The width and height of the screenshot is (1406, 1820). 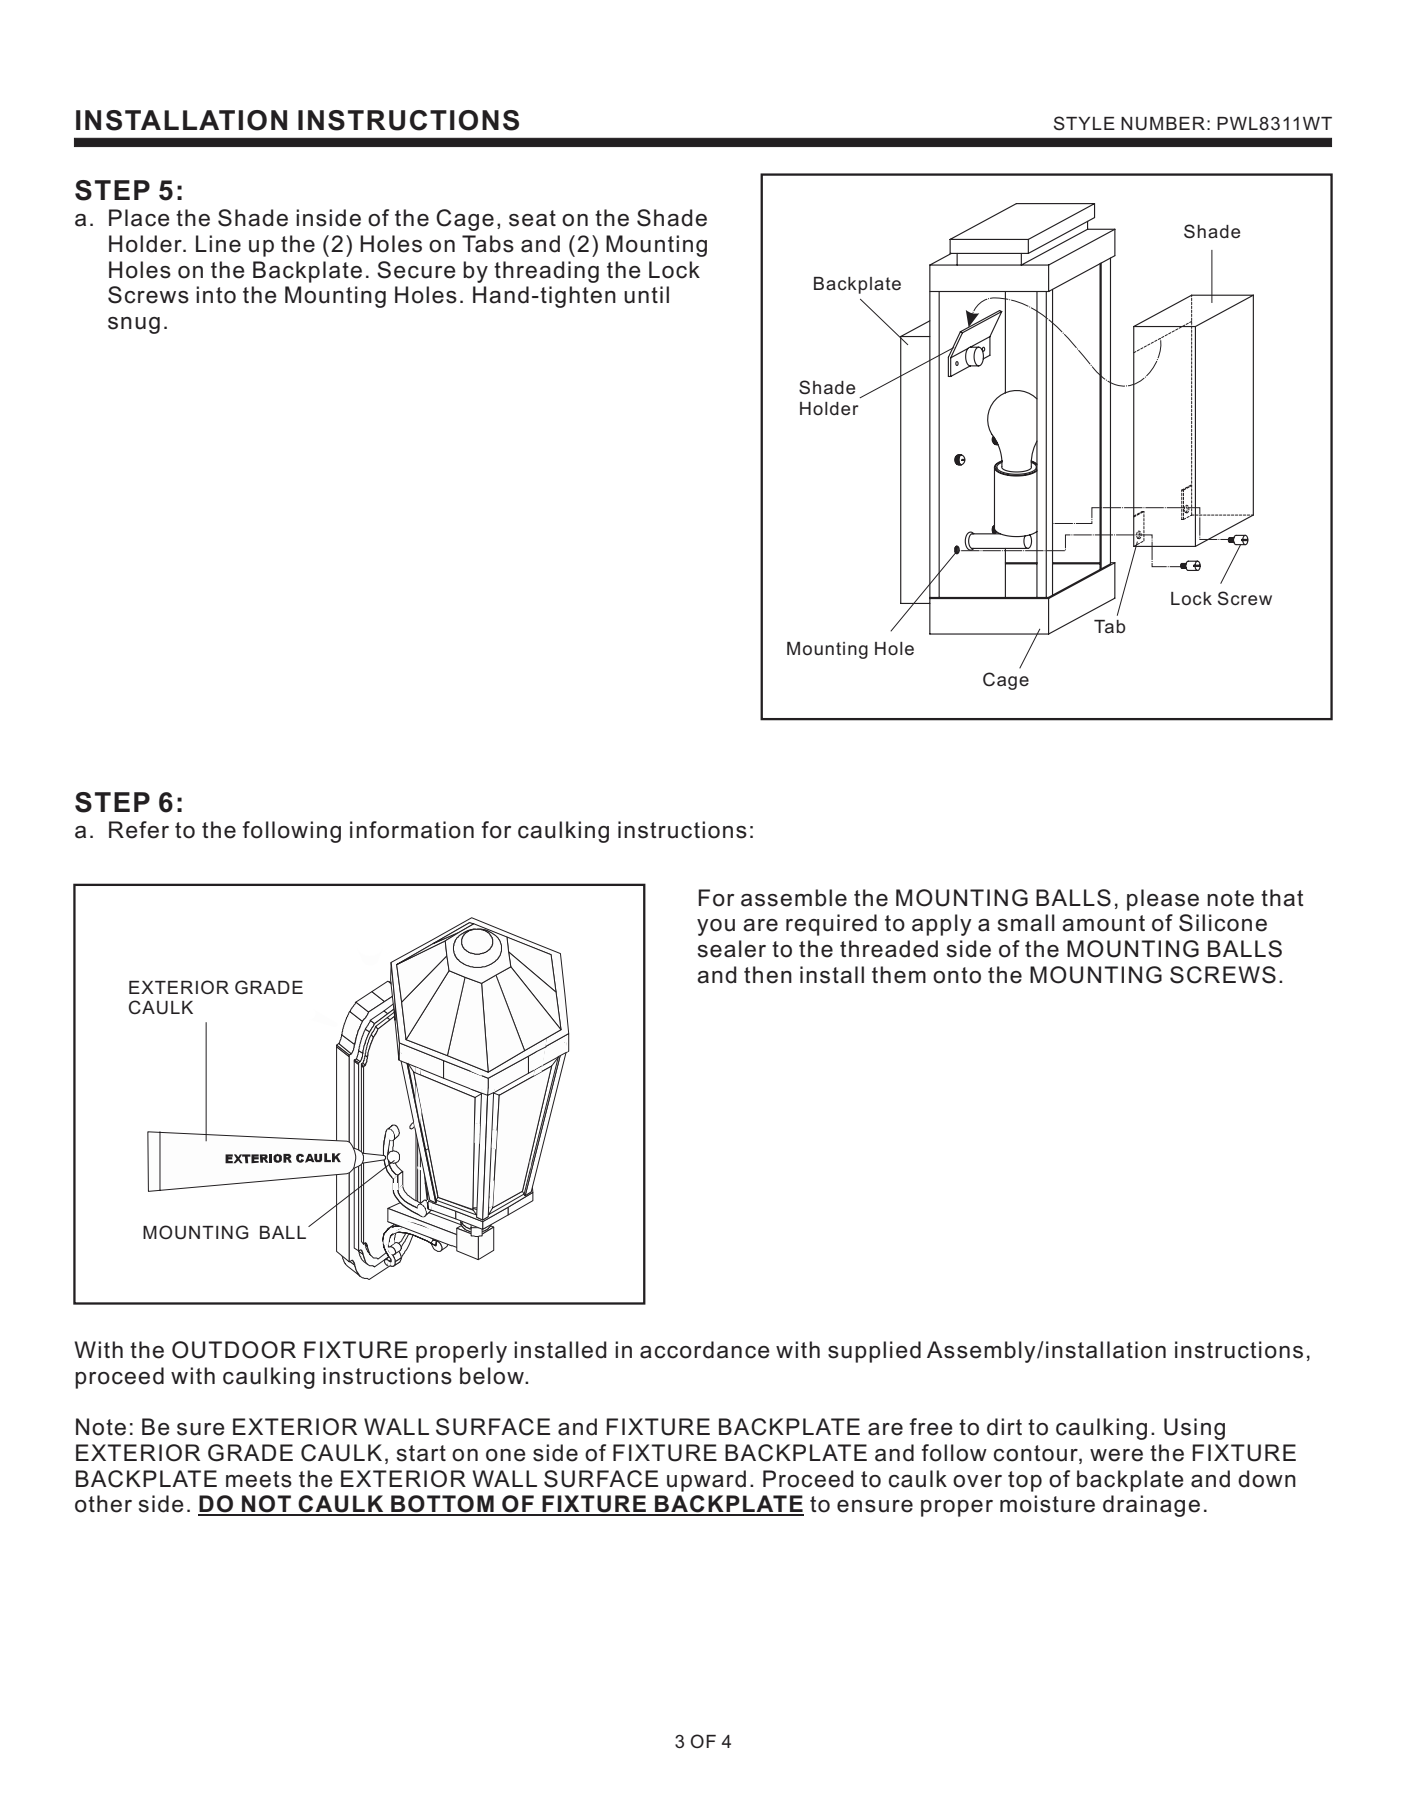 What do you see at coordinates (768, 975) in the screenshot?
I see `then` at bounding box center [768, 975].
